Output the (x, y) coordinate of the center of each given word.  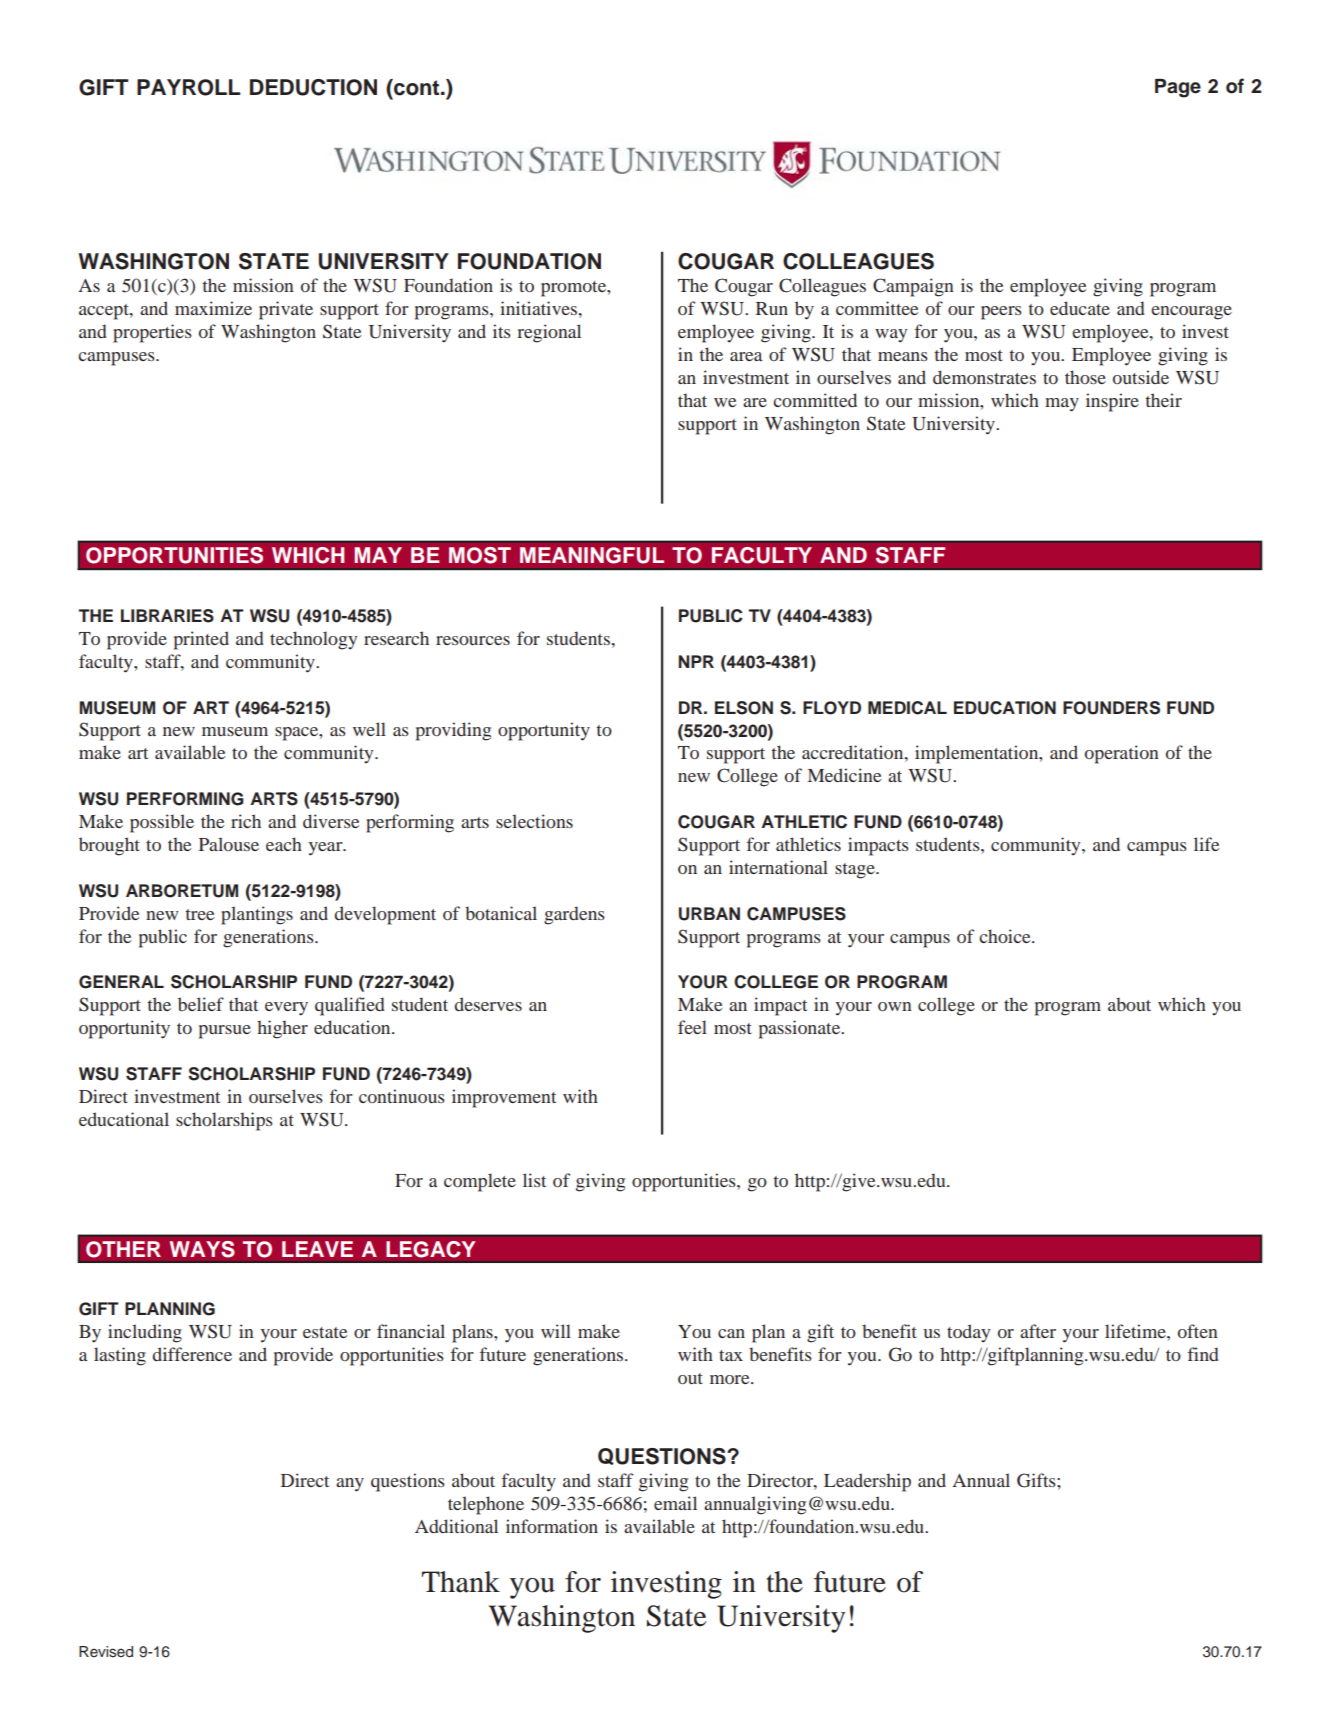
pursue (225, 1032)
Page (1178, 88)
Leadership (867, 1482)
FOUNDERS (1111, 708)
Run (772, 308)
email (675, 1503)
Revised (106, 1652)
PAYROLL (188, 87)
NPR (696, 661)
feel (692, 1027)
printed (201, 640)
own (895, 1006)
